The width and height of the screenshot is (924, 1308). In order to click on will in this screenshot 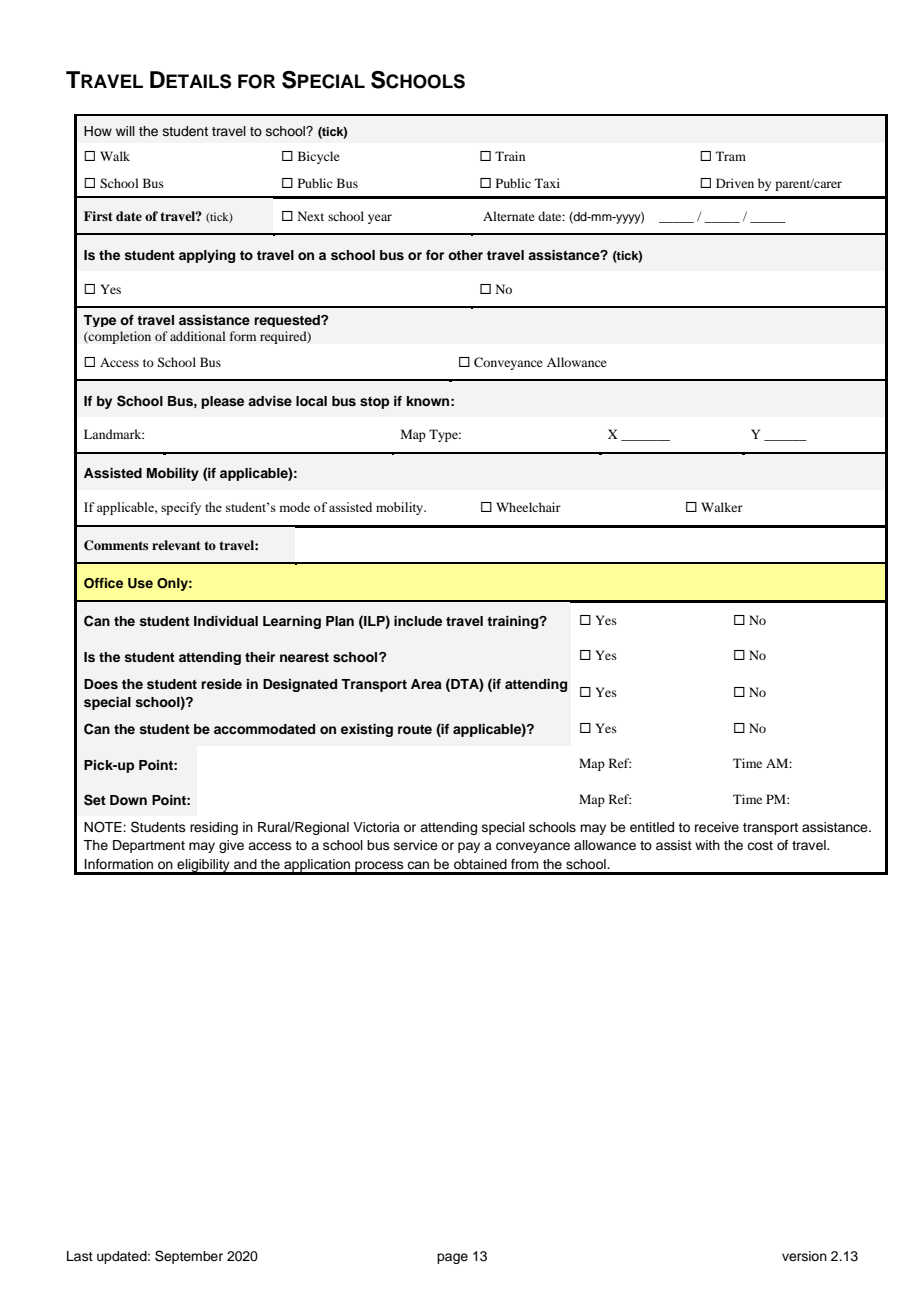, I will do `click(125, 131)`.
